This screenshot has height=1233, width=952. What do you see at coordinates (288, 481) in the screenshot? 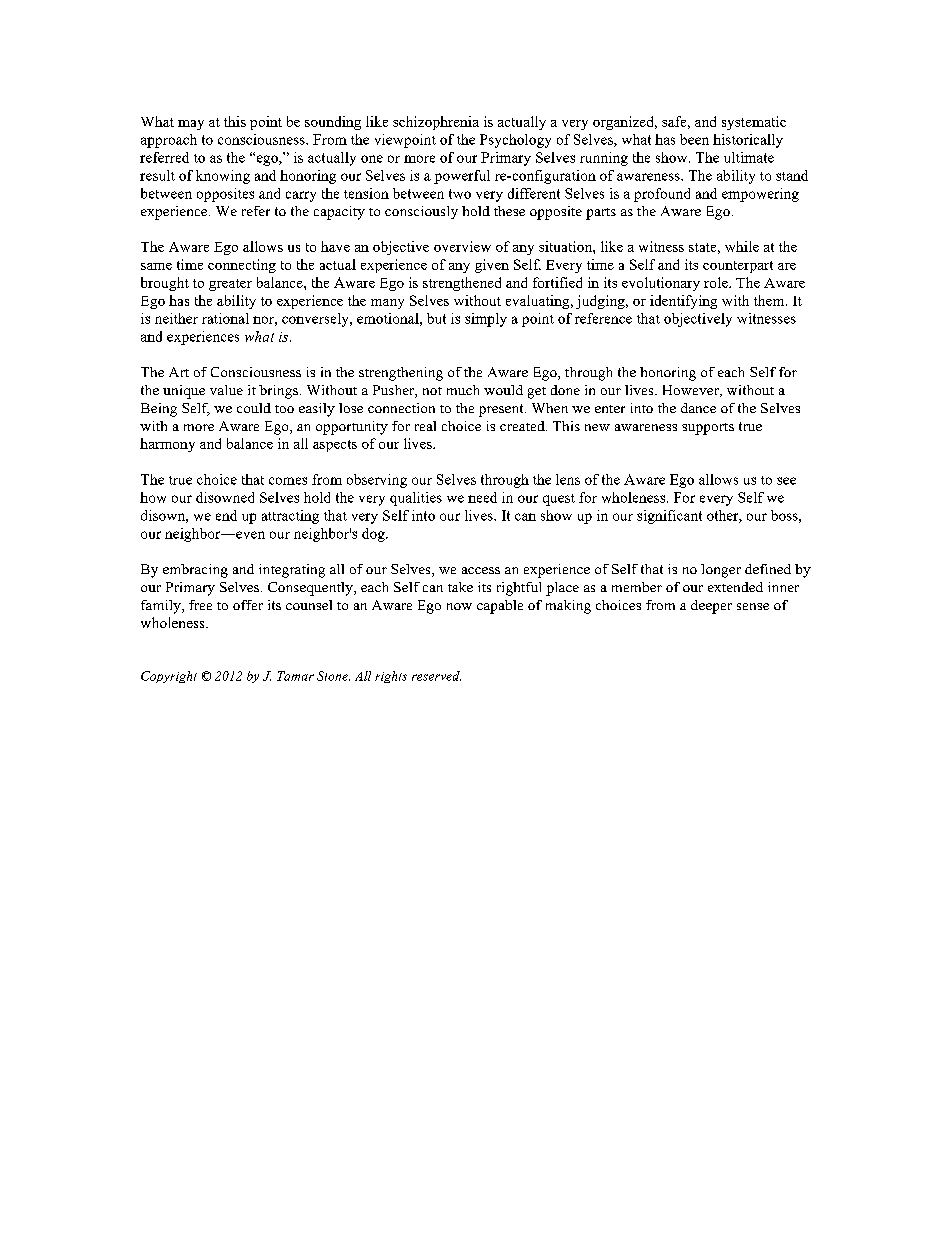
I see `comes` at bounding box center [288, 481].
